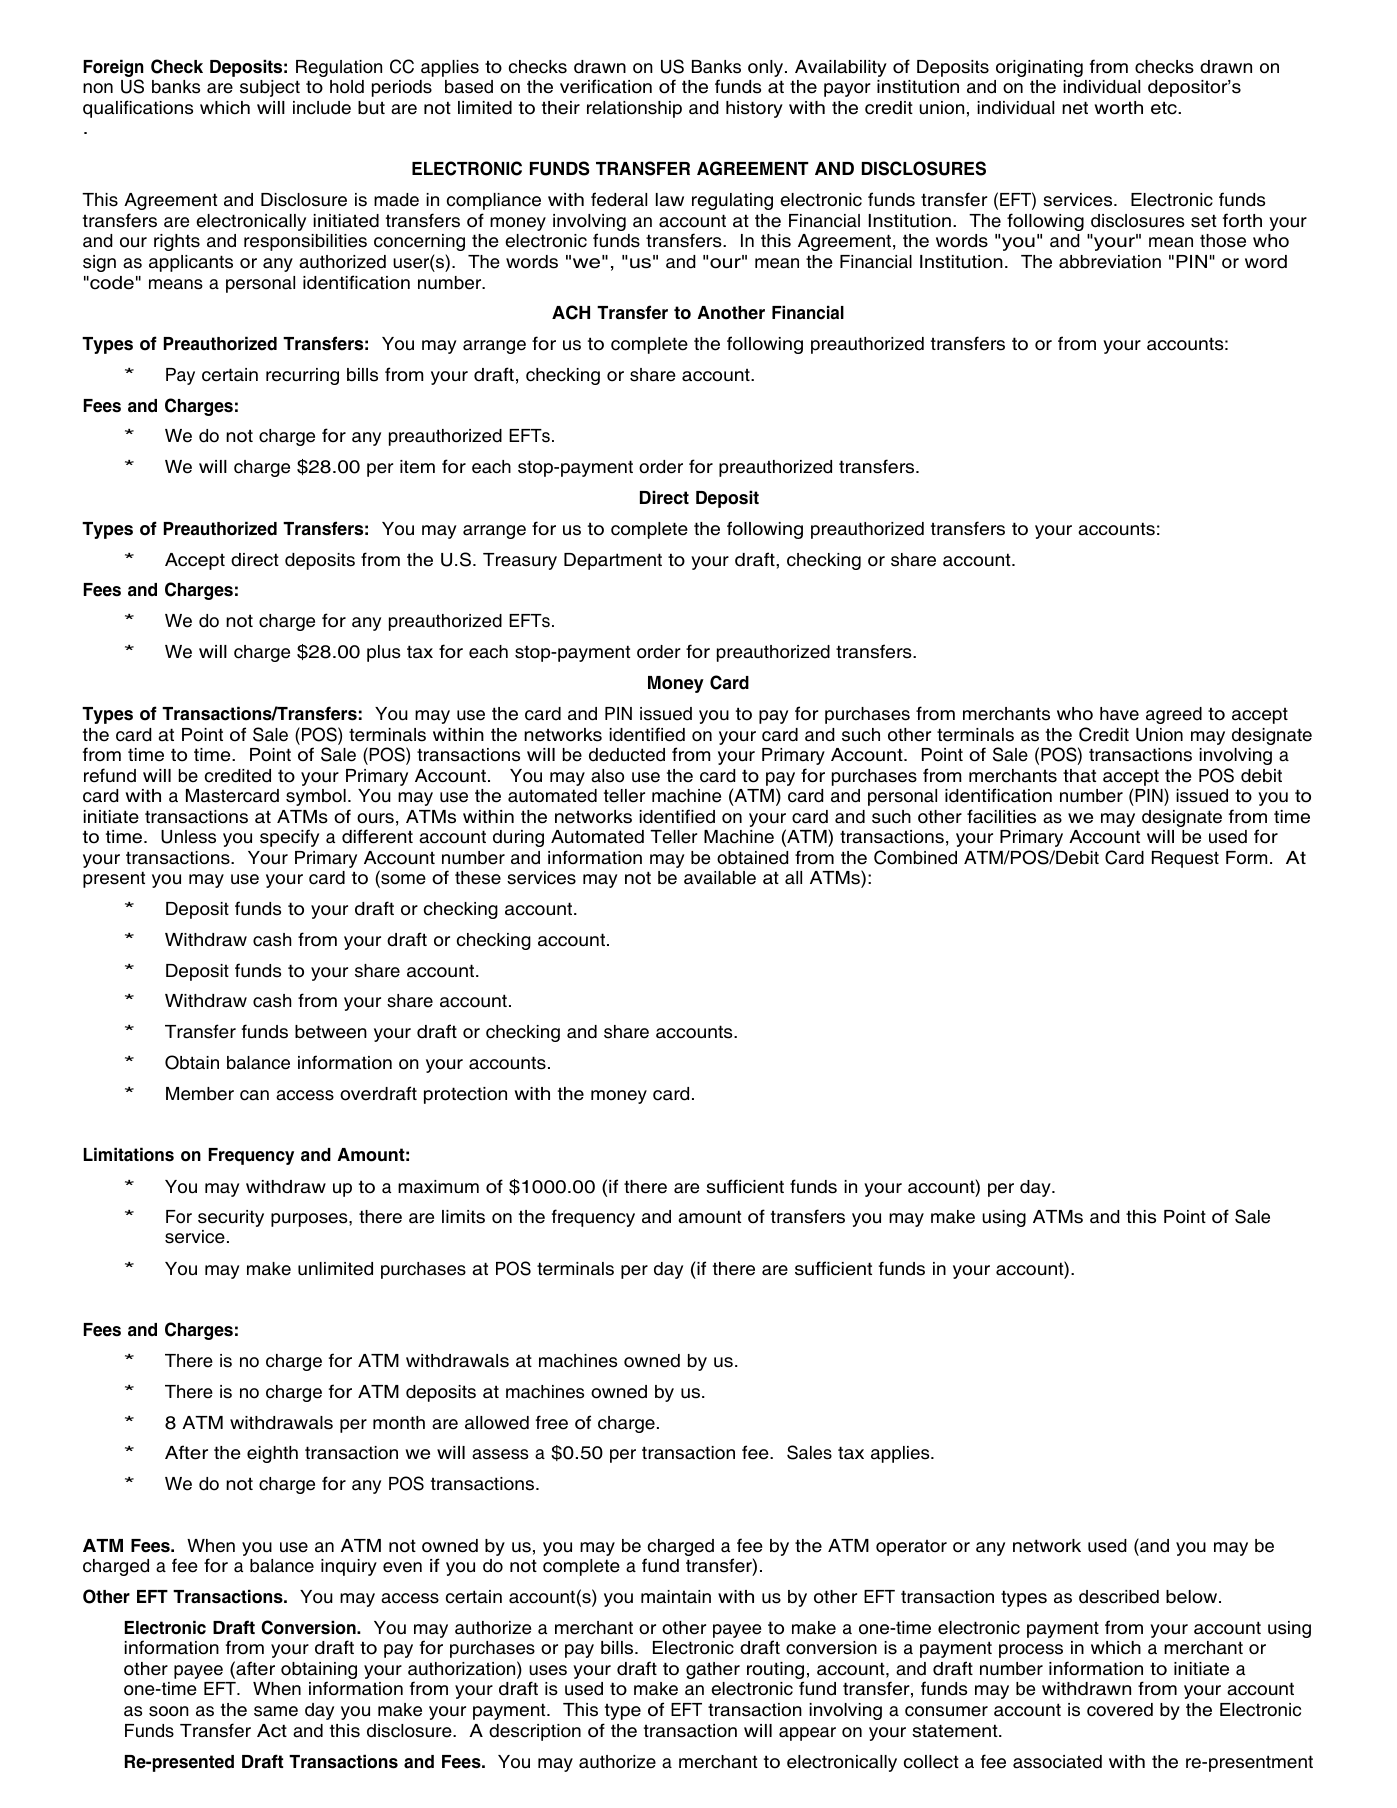 The height and width of the screenshot is (1808, 1397). I want to click on Request, so click(1185, 859).
